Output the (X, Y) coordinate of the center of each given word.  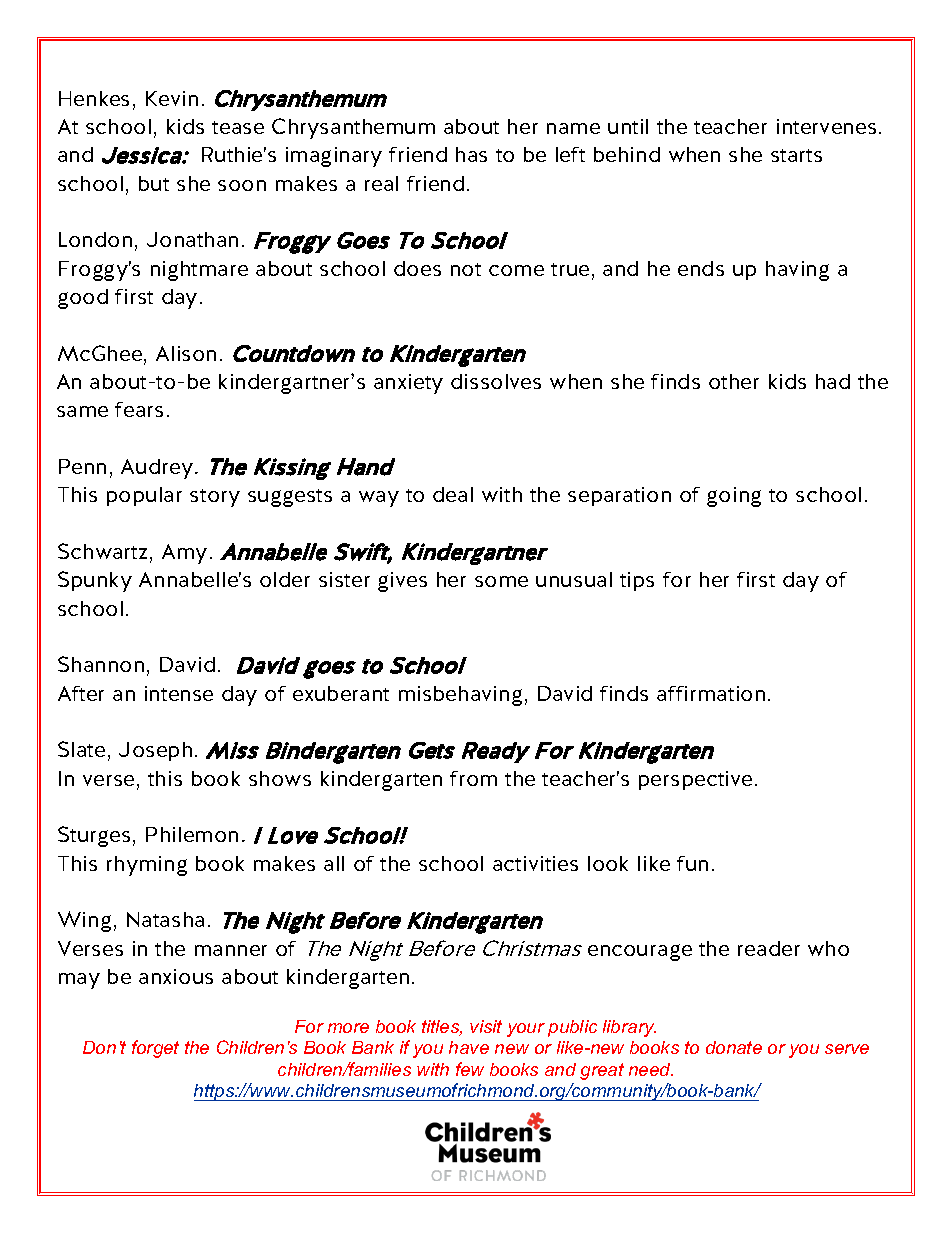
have (469, 1047)
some (501, 581)
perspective (695, 780)
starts (796, 155)
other (734, 381)
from (473, 778)
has (471, 154)
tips (637, 581)
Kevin (172, 98)
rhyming (147, 866)
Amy (184, 554)
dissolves (496, 381)
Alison (186, 353)
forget (155, 1049)
